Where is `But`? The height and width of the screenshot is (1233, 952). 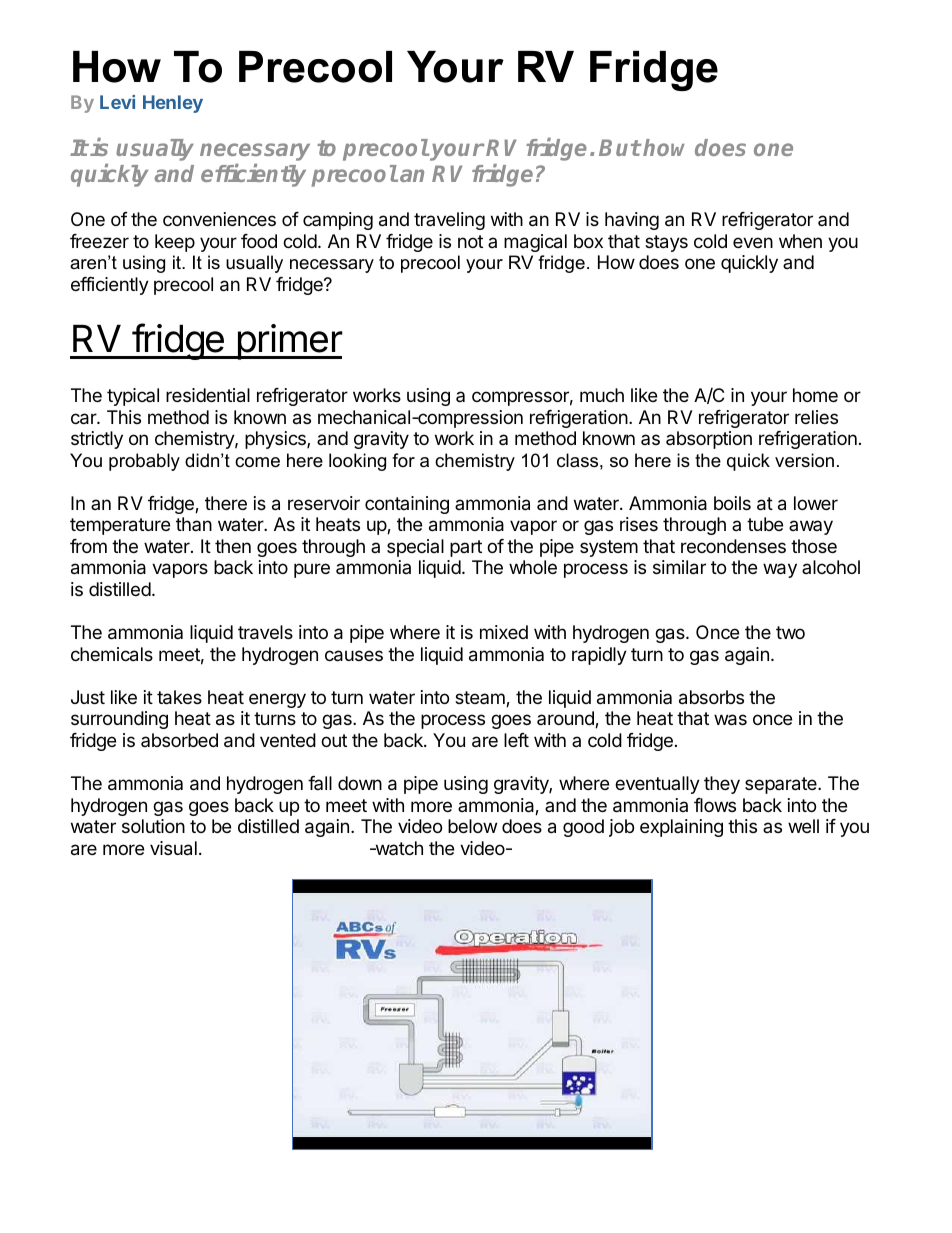
But is located at coordinates (620, 147).
